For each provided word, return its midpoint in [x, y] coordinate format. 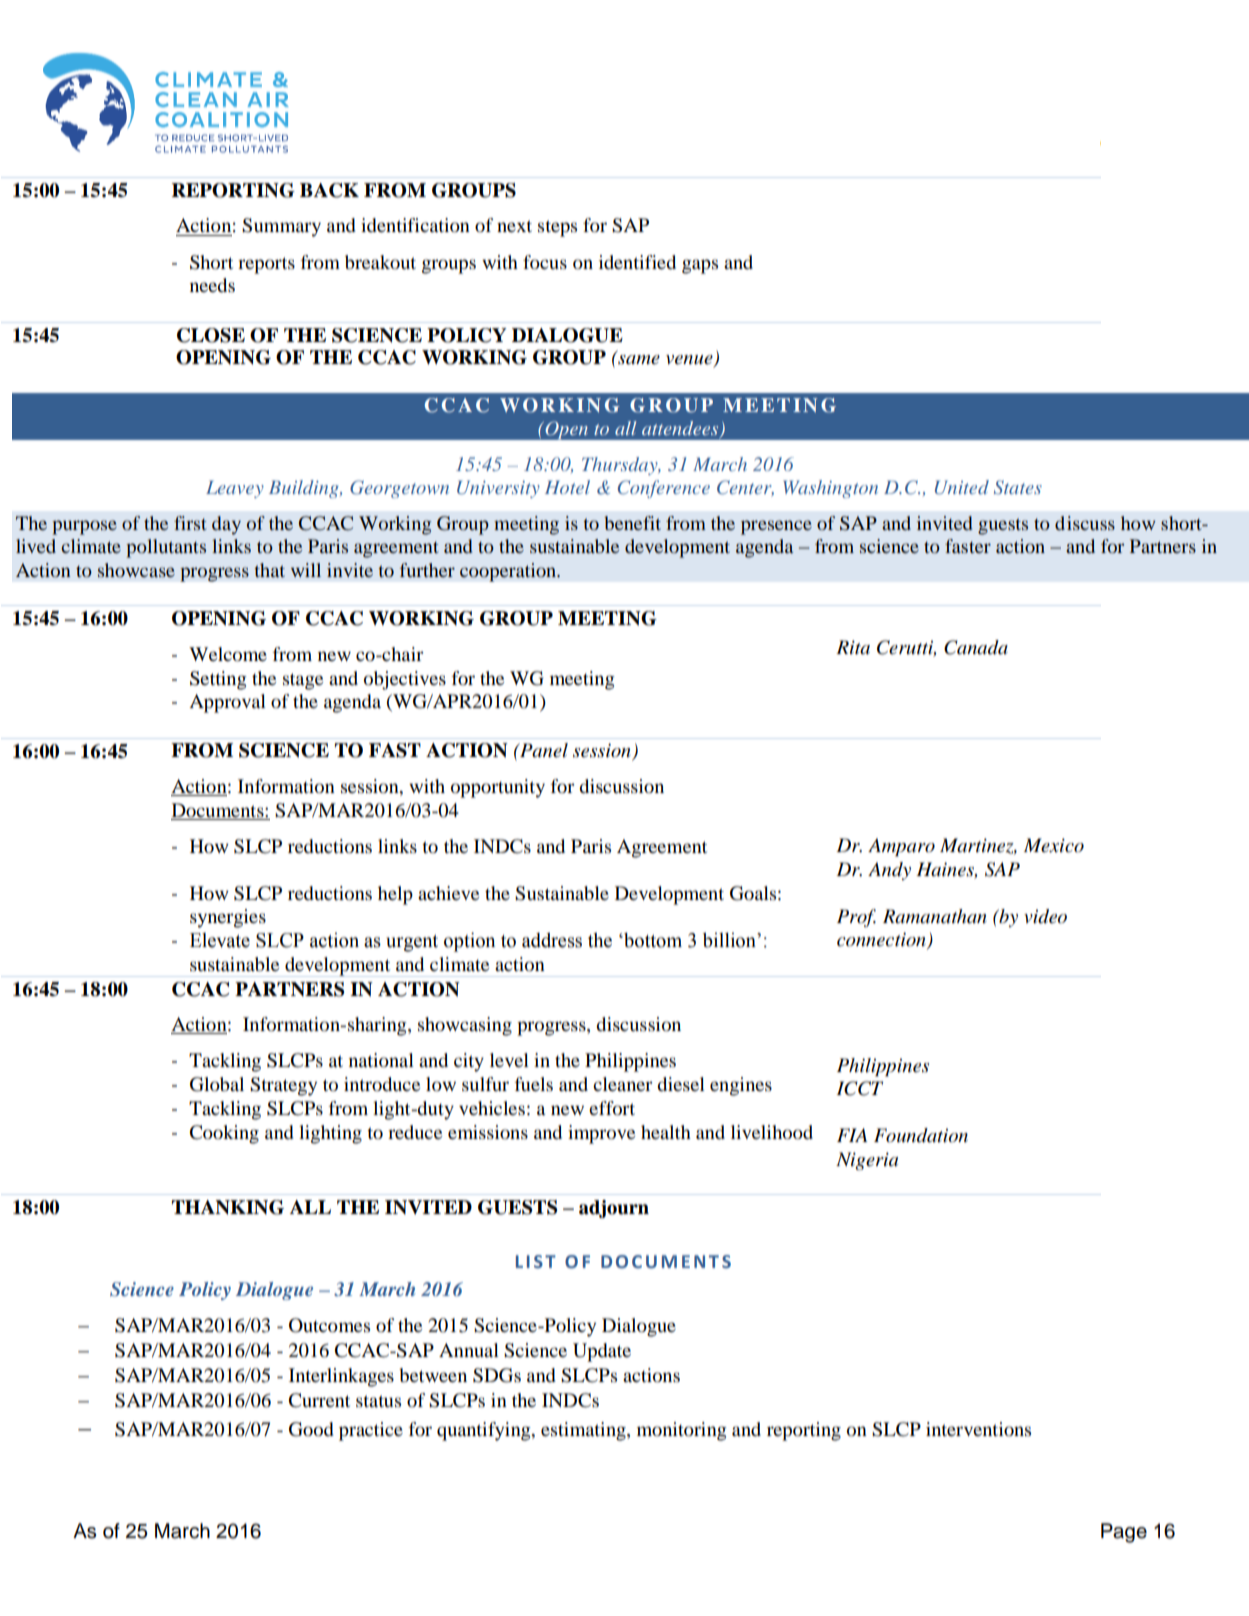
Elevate [220, 940]
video [1045, 916]
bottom [652, 940]
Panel [543, 750]
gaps [700, 266]
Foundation [921, 1135]
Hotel [567, 487]
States [1018, 487]
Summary [281, 227]
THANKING [228, 1207]
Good [311, 1429]
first [190, 523]
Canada [976, 647]
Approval [227, 703]
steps [557, 228]
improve [601, 1134]
